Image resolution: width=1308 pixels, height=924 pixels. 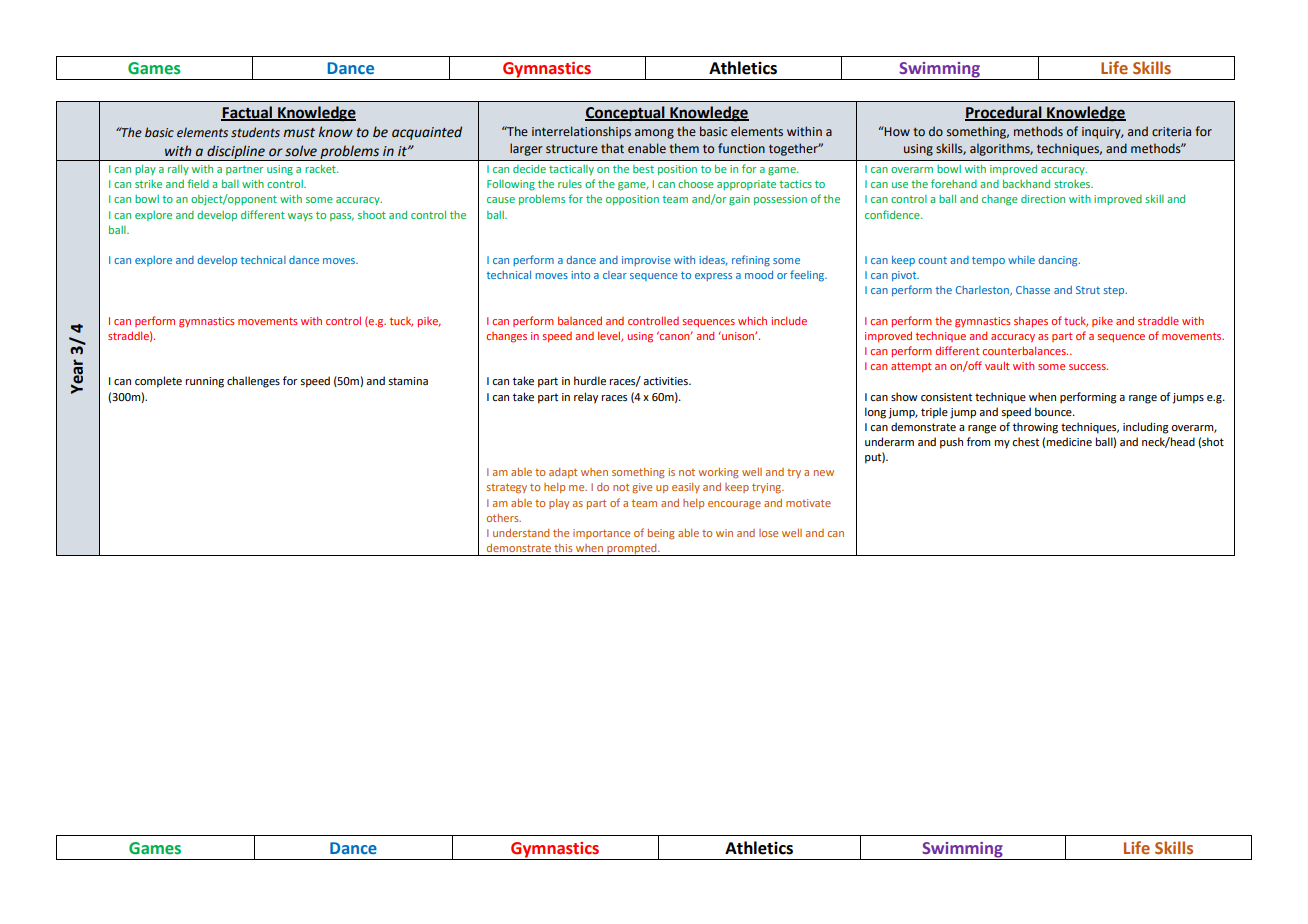 I want to click on being, so click(x=661, y=534).
